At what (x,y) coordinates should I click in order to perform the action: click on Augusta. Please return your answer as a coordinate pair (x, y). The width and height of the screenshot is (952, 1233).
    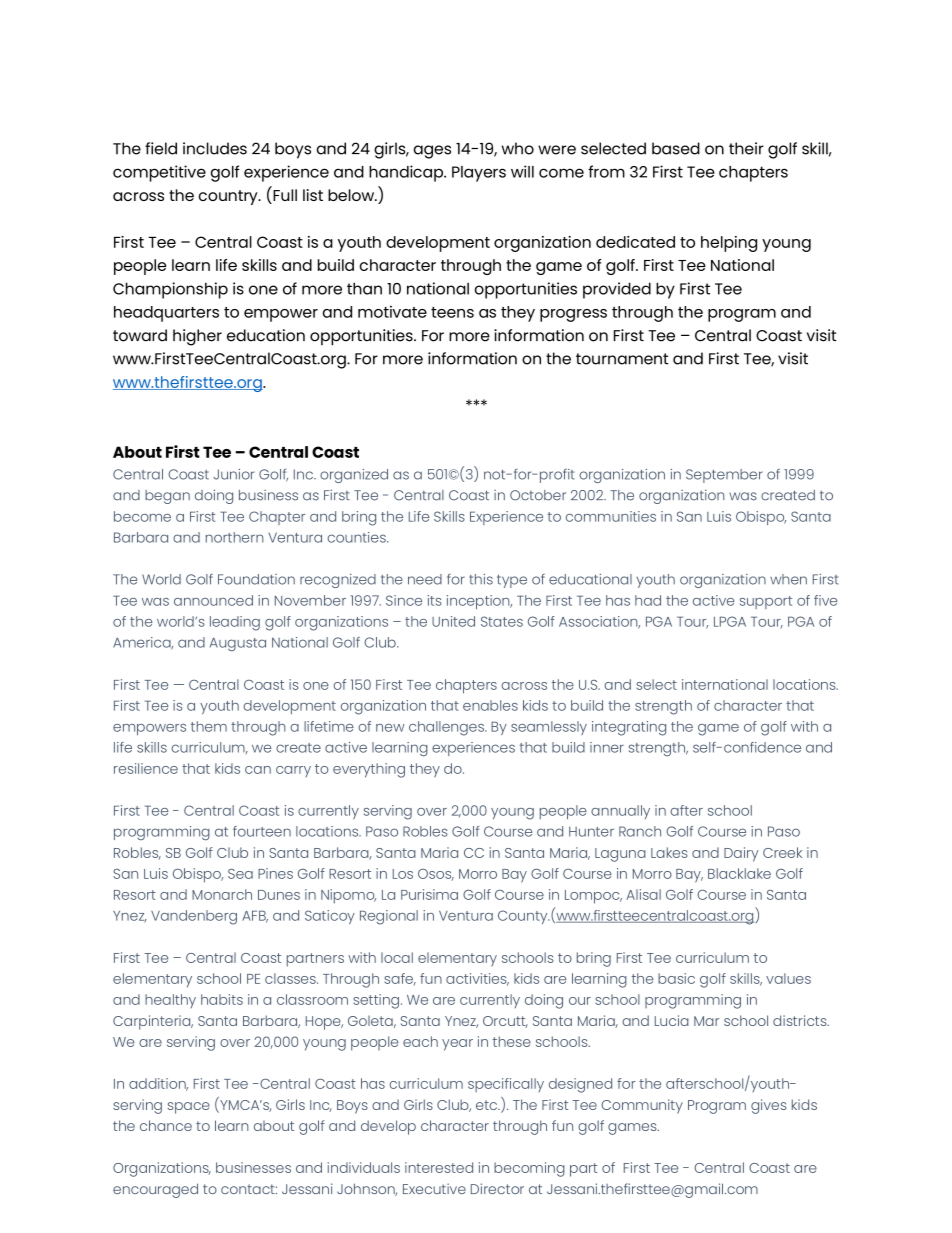
    Looking at the image, I should click on (238, 644).
